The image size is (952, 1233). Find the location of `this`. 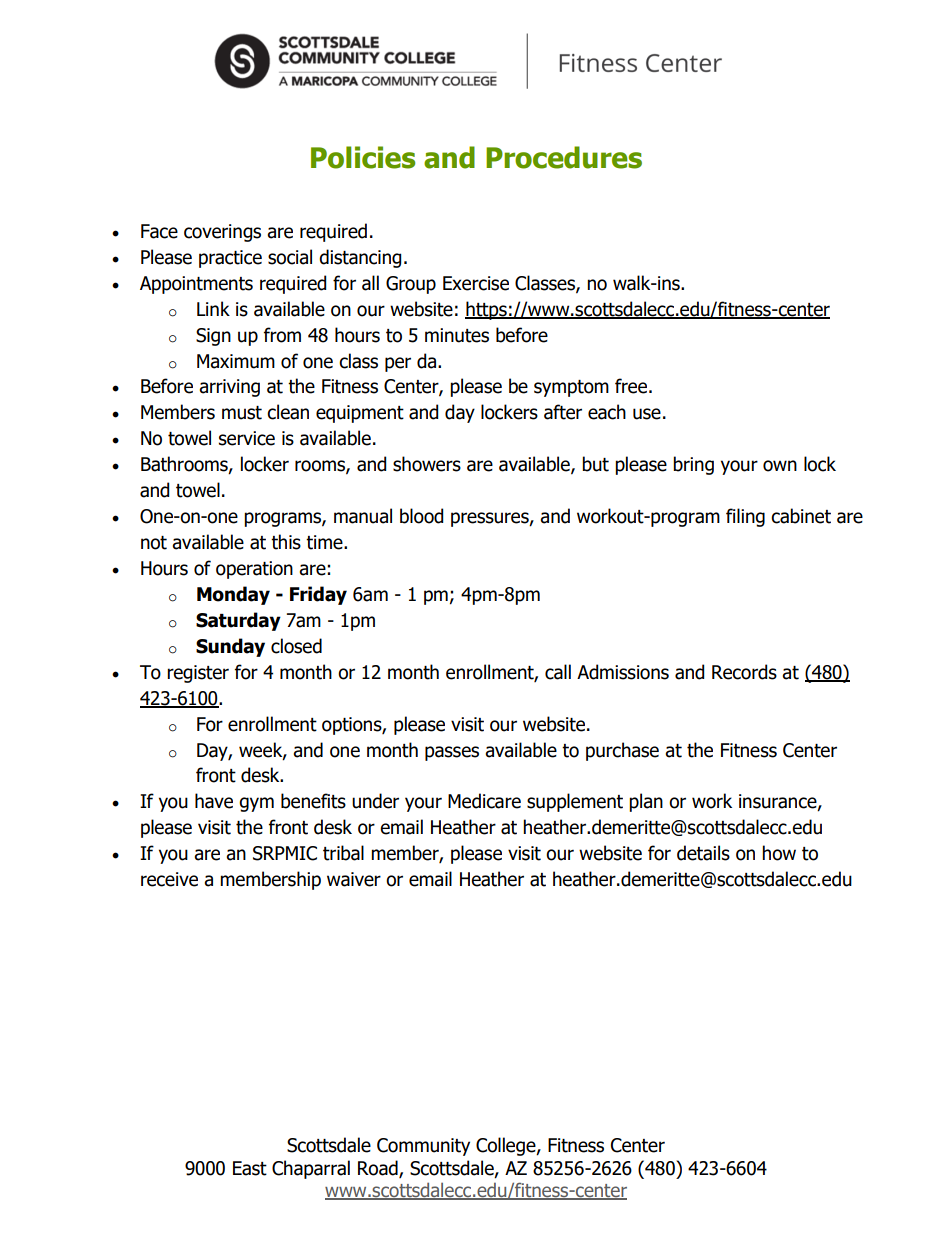

this is located at coordinates (286, 542).
